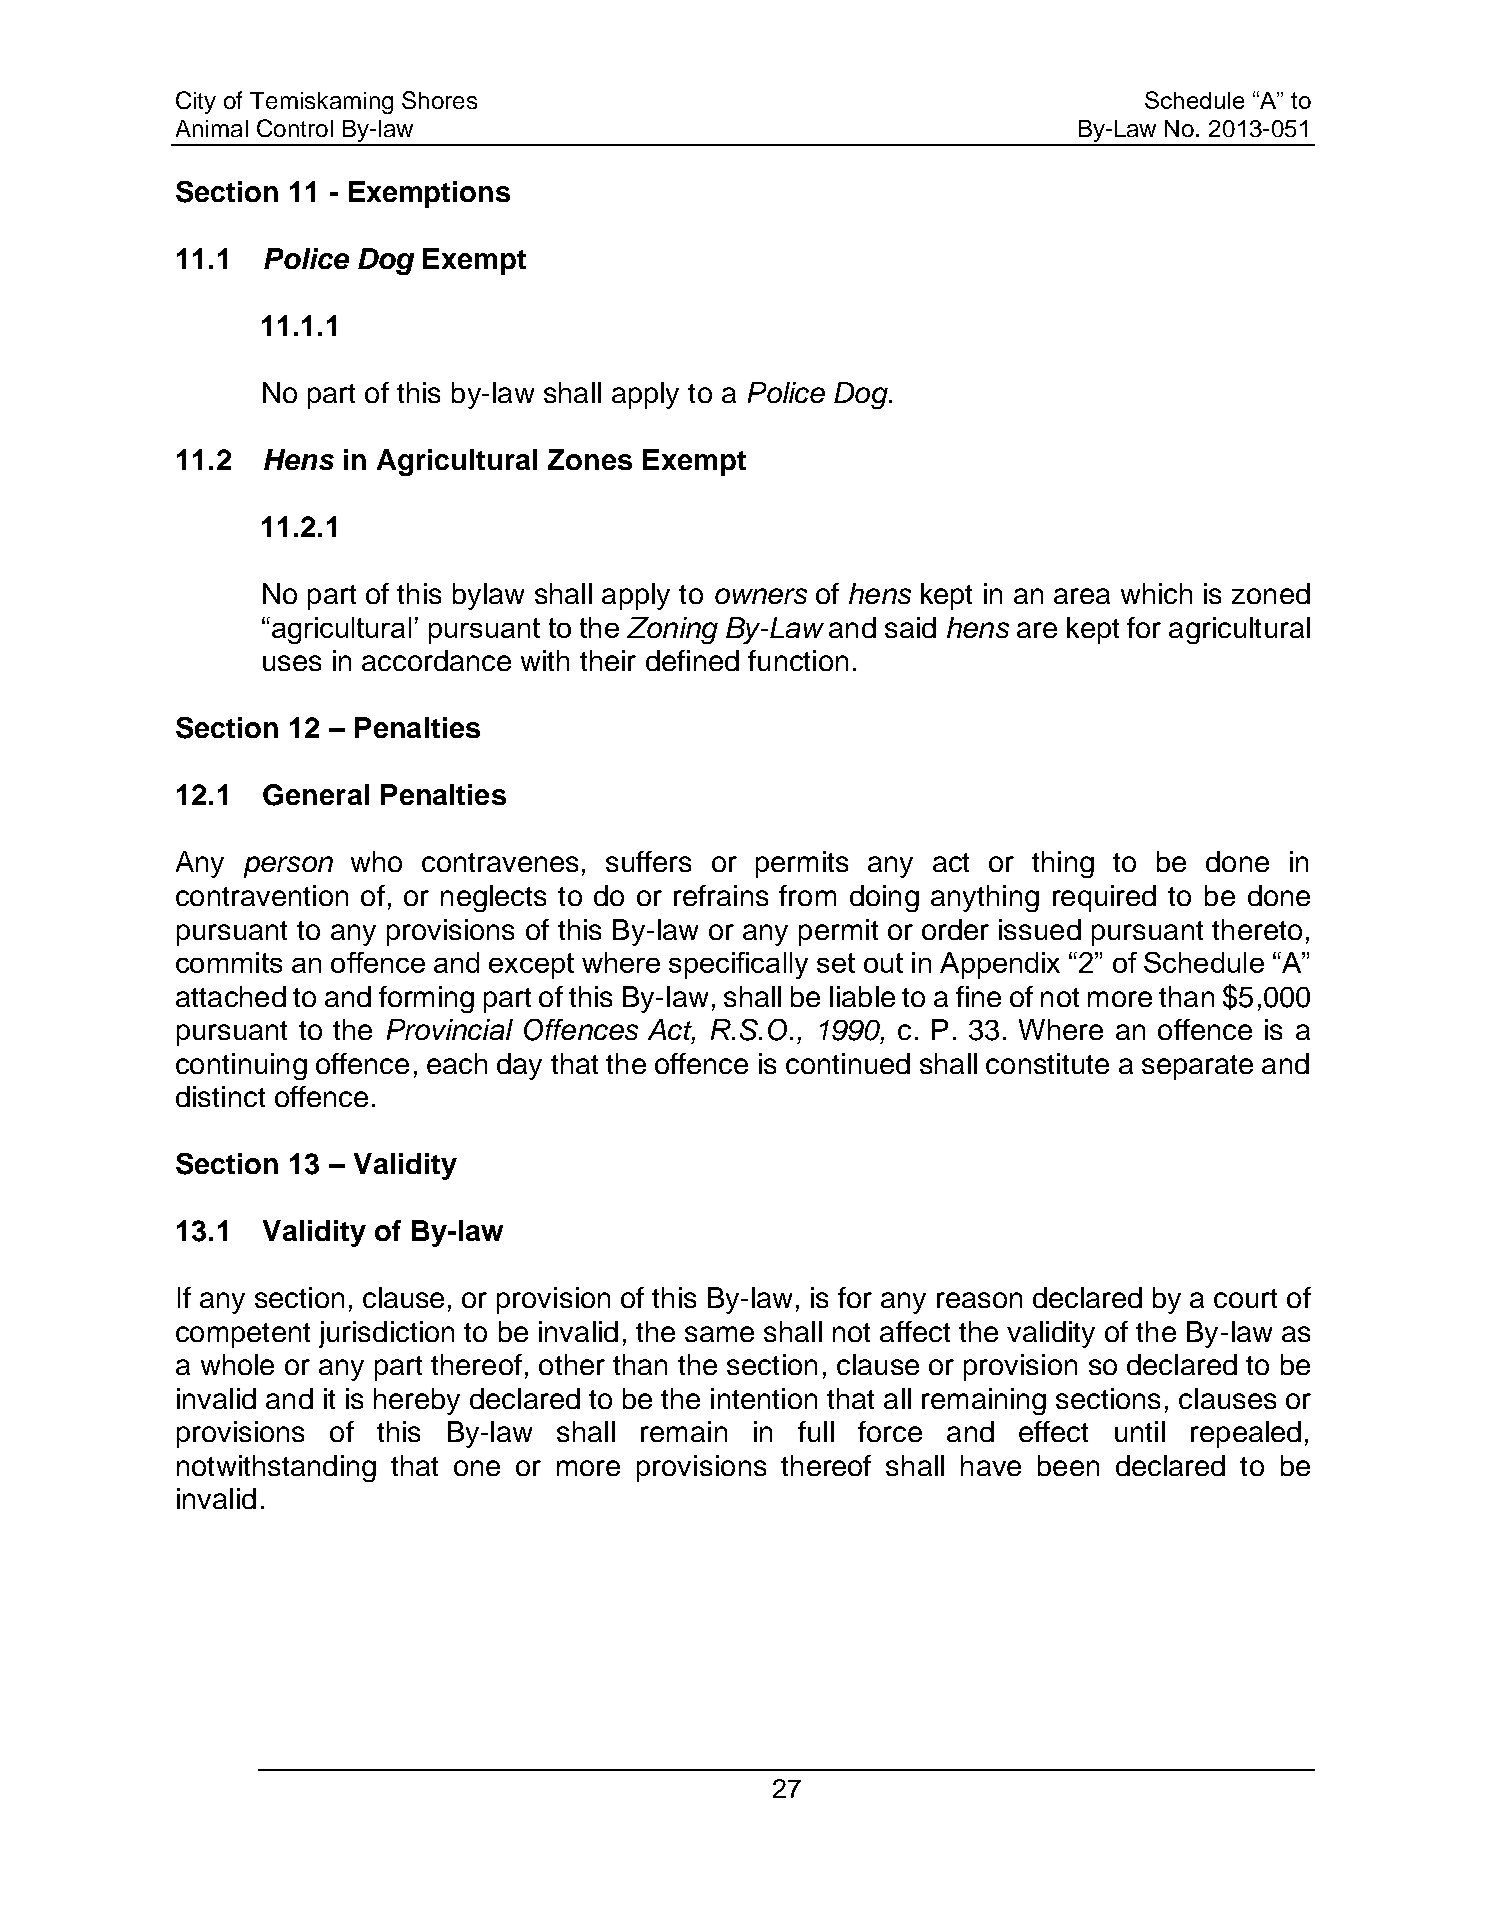 The height and width of the page is (1923, 1486). What do you see at coordinates (1156, 593) in the page?
I see `which` at bounding box center [1156, 593].
